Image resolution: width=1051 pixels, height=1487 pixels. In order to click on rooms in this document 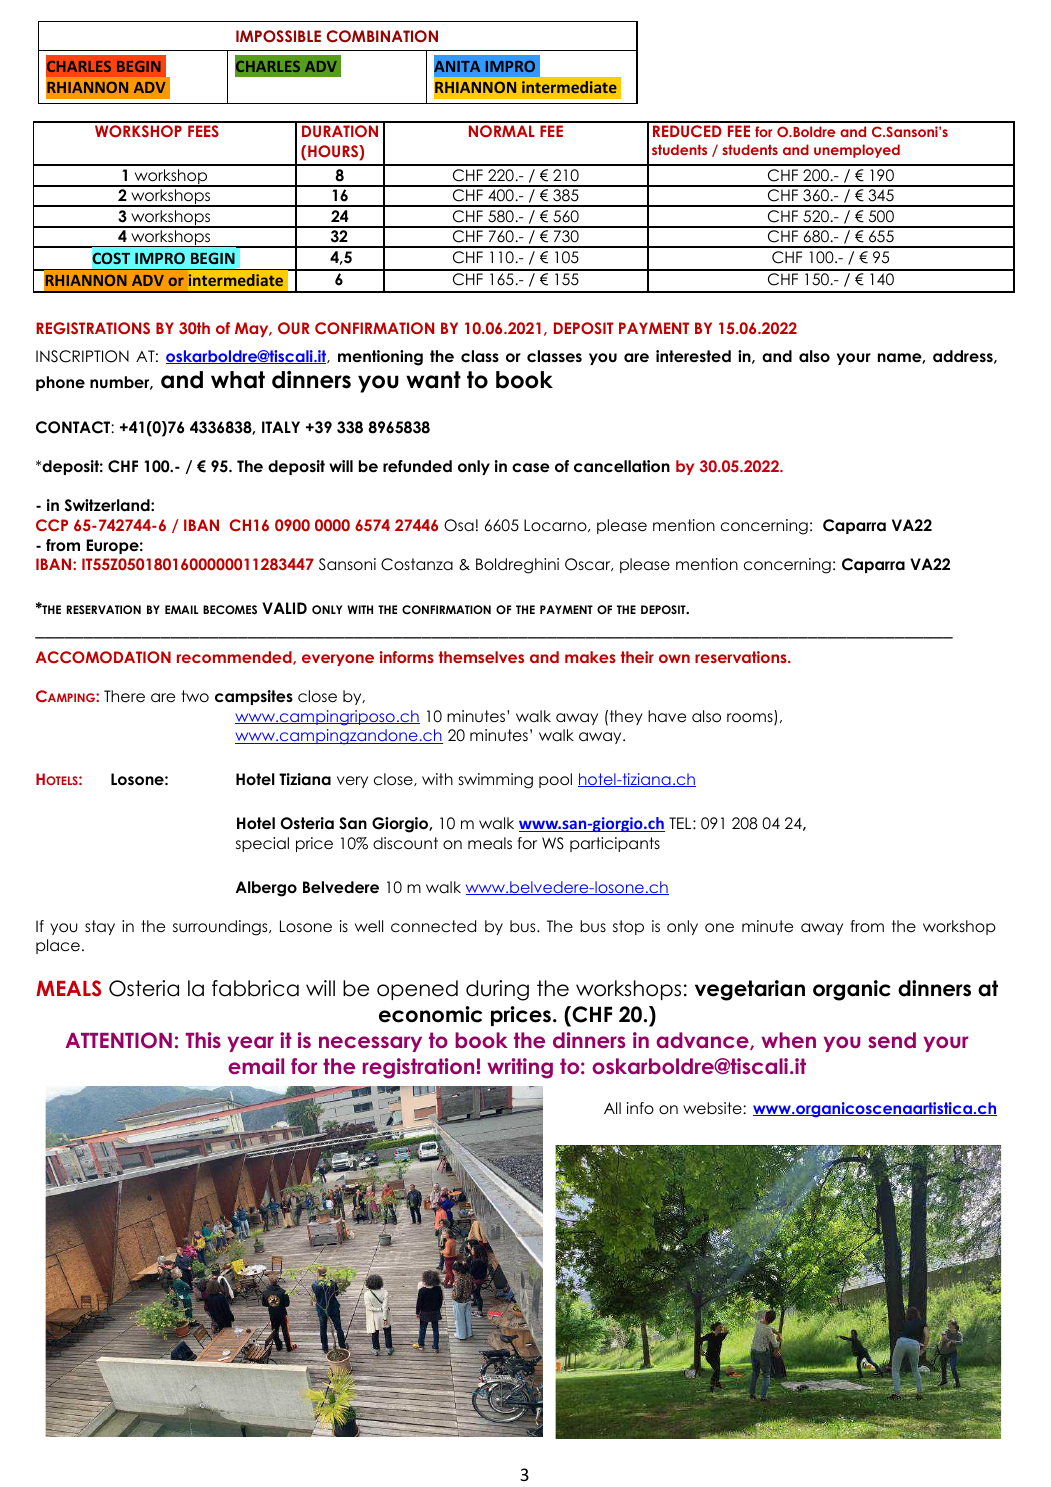, I will do `click(751, 719)`.
